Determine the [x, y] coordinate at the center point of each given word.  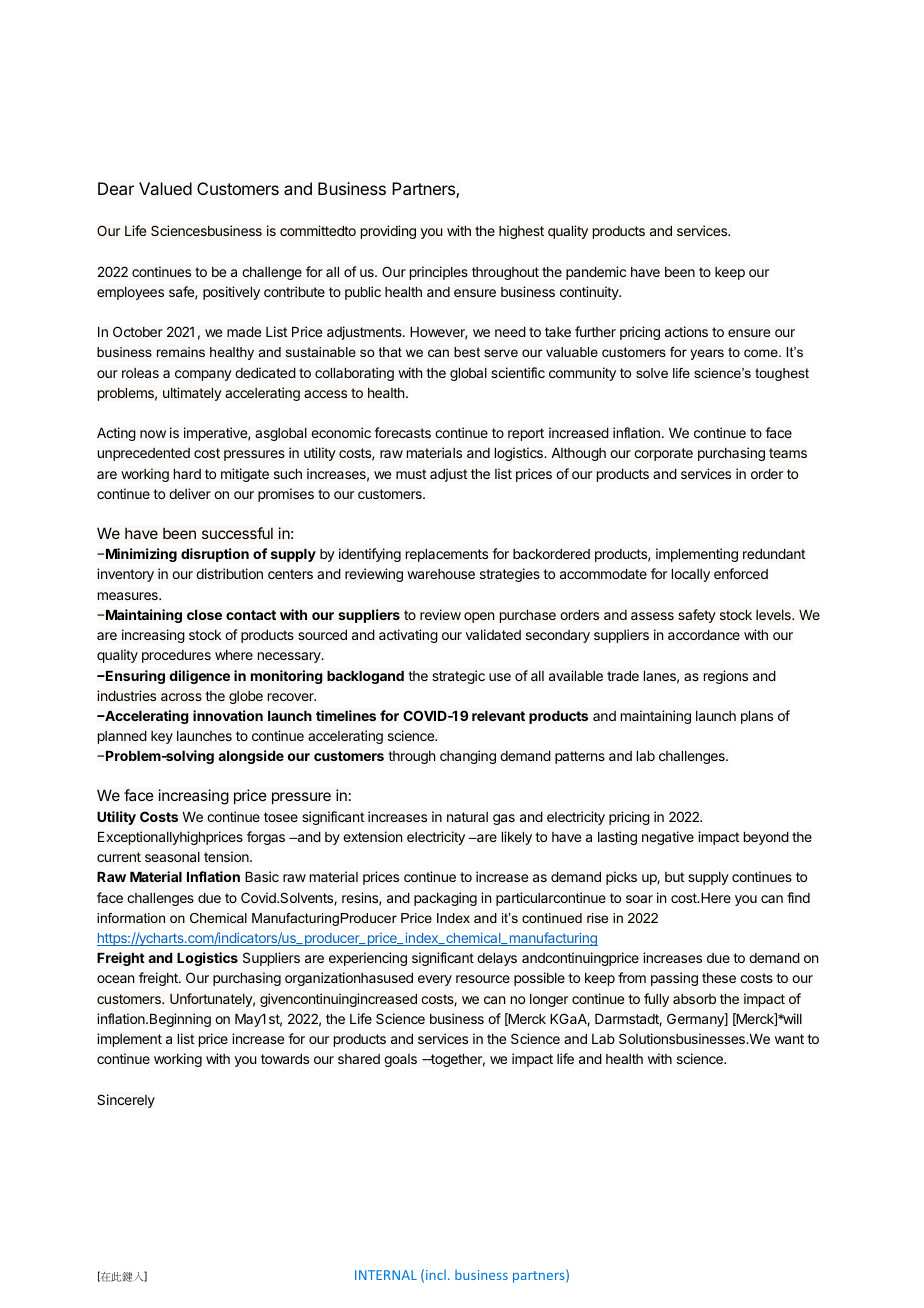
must [411, 474]
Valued [165, 188]
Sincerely [126, 1101]
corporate [663, 454]
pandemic [596, 273]
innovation [228, 715]
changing [468, 757]
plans [757, 717]
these [719, 978]
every [435, 980]
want [789, 1039]
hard [187, 473]
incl [436, 1275]
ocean [116, 979]
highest [521, 232]
